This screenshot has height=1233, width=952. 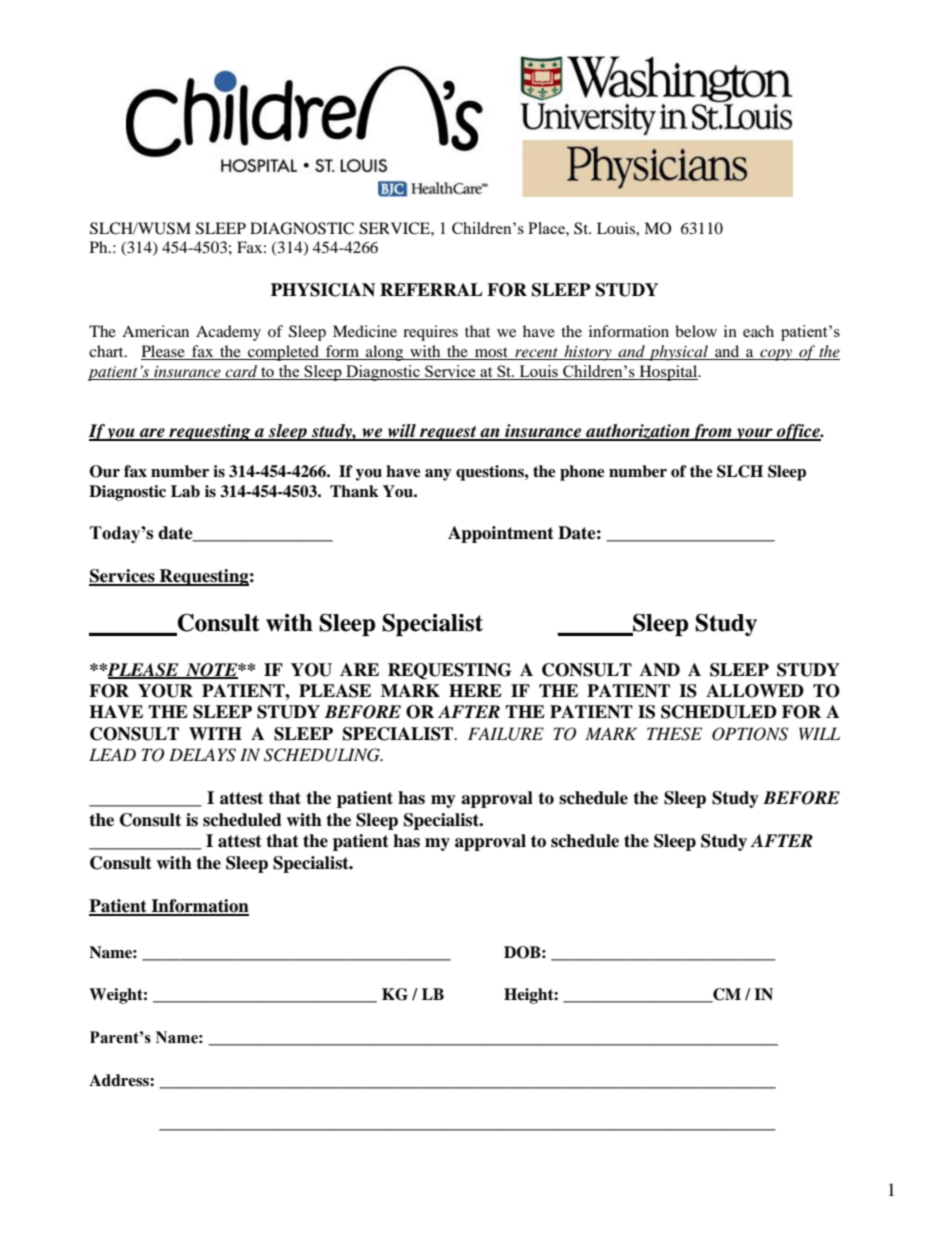 What do you see at coordinates (120, 1080) in the screenshot?
I see `Address` at bounding box center [120, 1080].
